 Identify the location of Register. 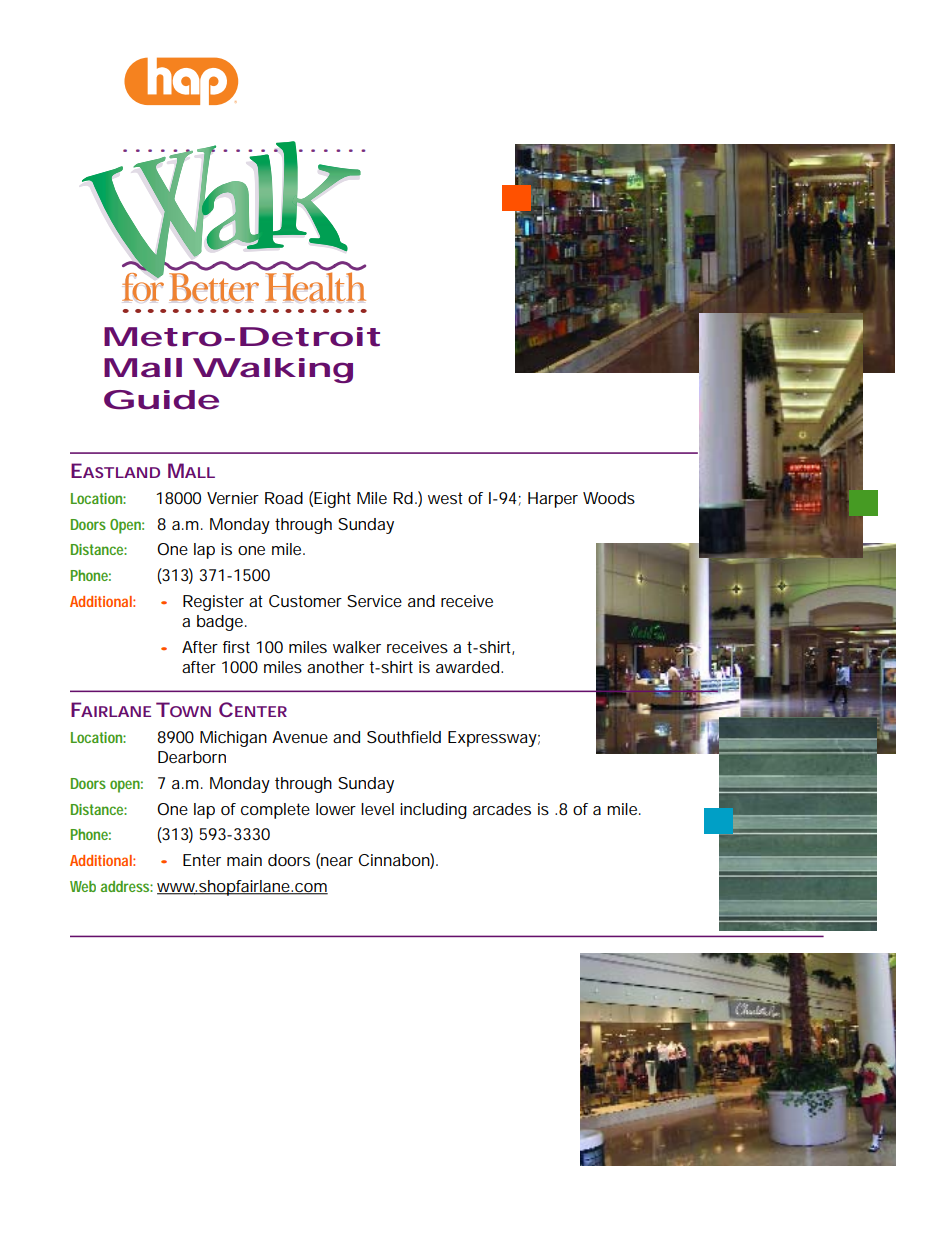
(213, 603).
